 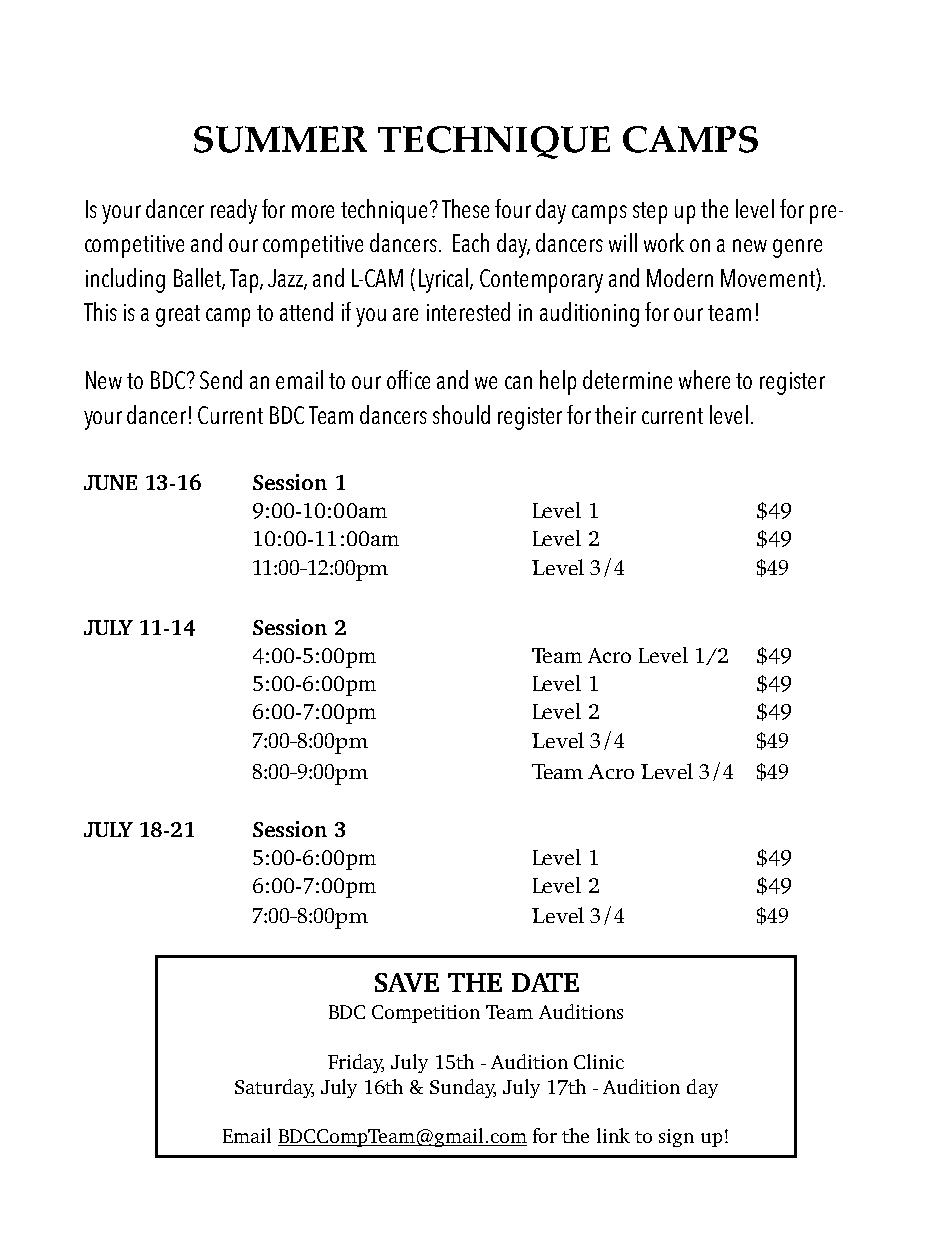 What do you see at coordinates (545, 982) in the screenshot?
I see `DATE` at bounding box center [545, 982].
